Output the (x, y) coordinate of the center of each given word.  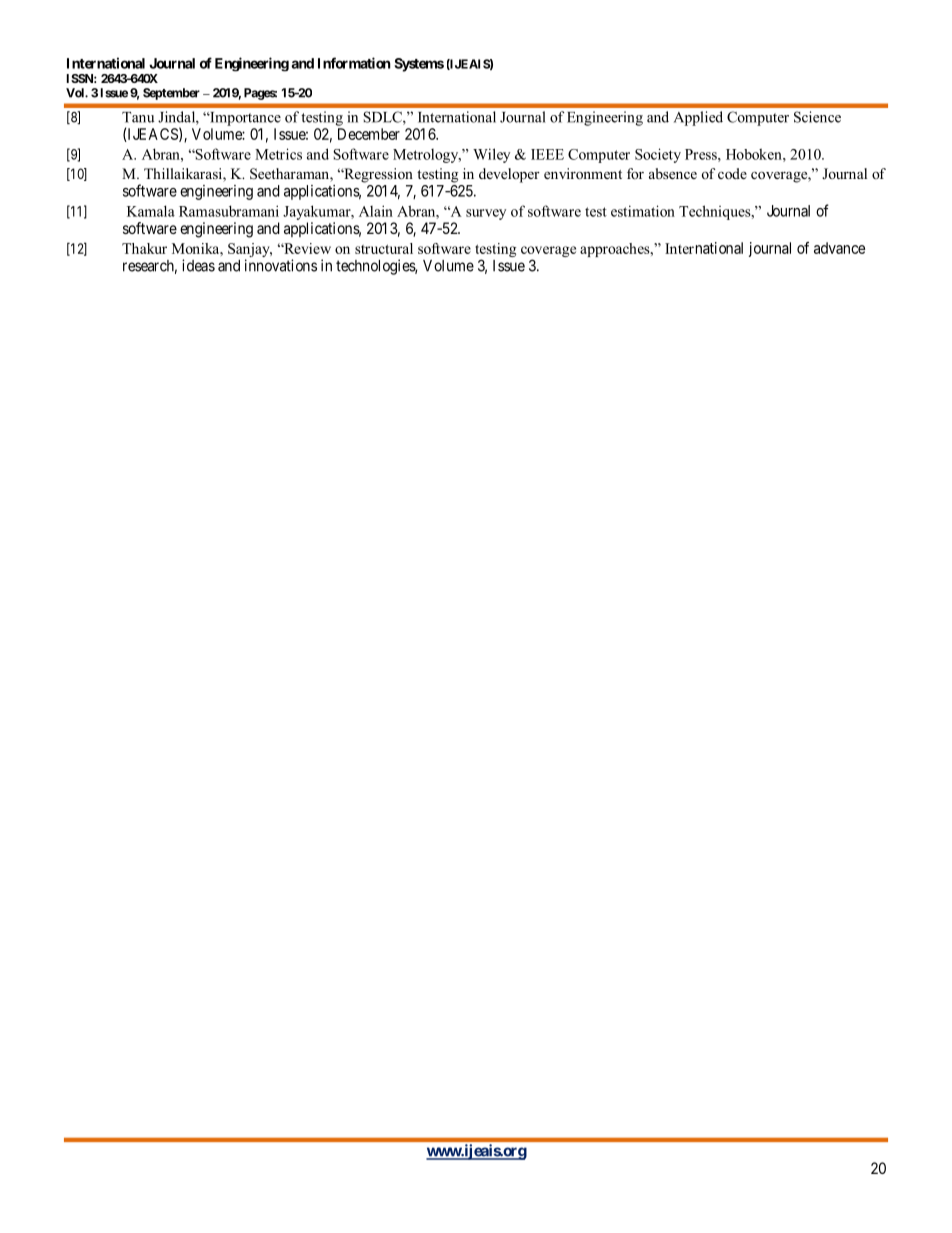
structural (384, 248)
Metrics (278, 154)
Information (354, 63)
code (732, 173)
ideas (198, 265)
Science (817, 117)
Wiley (491, 155)
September (171, 94)
